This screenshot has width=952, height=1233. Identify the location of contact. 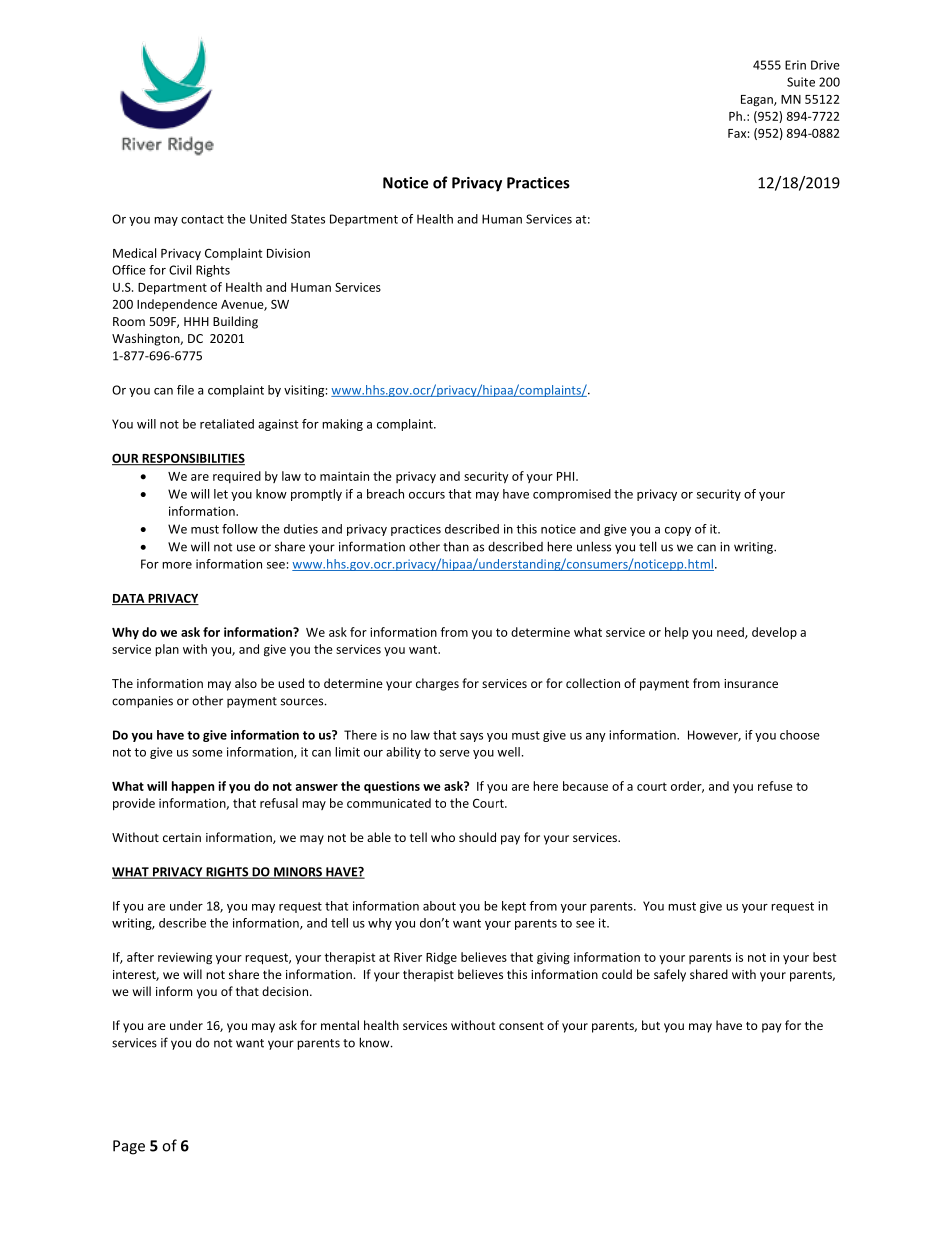
(202, 219).
